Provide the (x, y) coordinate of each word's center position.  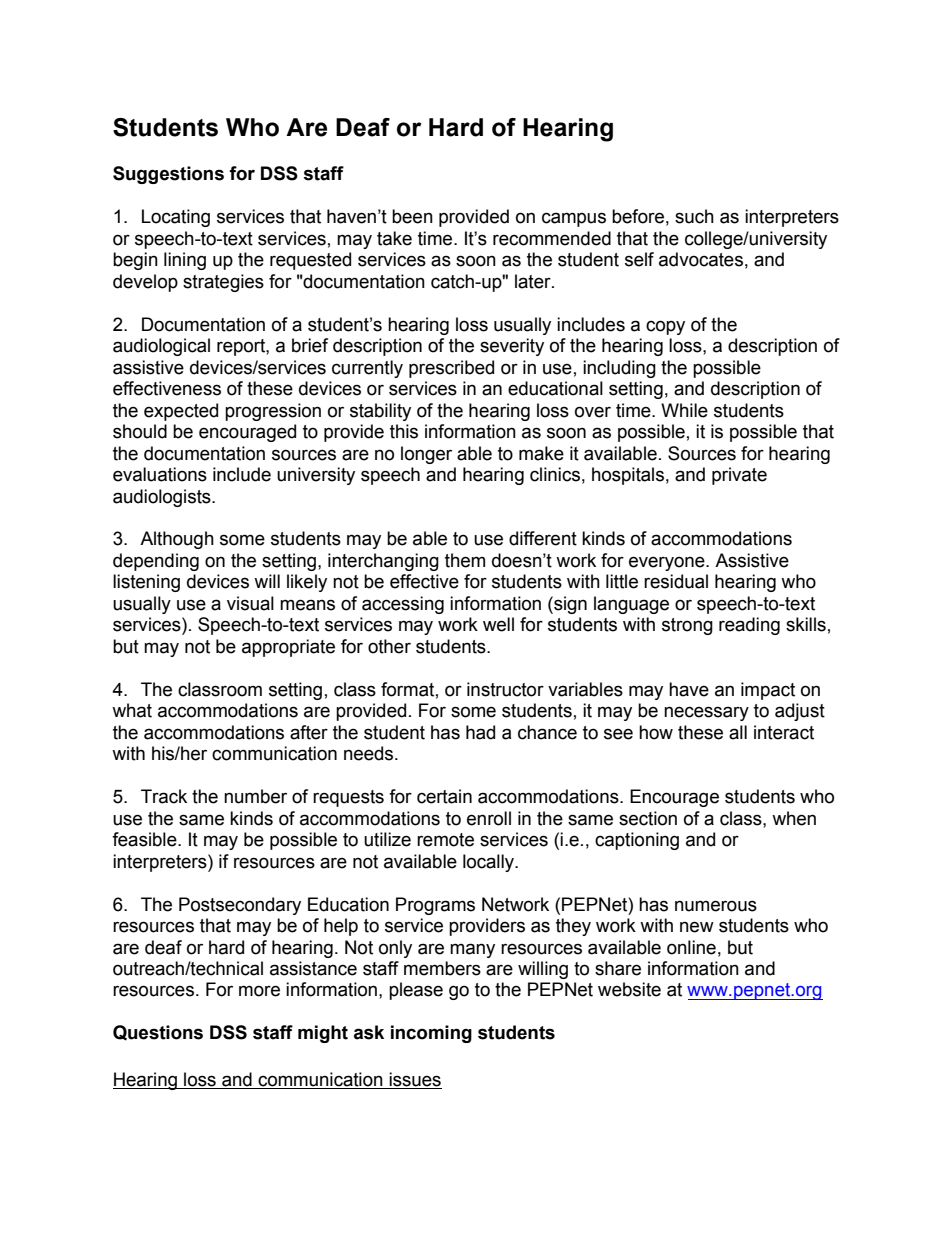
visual (250, 603)
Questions (158, 1033)
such (694, 216)
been (412, 216)
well (498, 624)
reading (749, 626)
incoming (431, 1034)
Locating (176, 218)
